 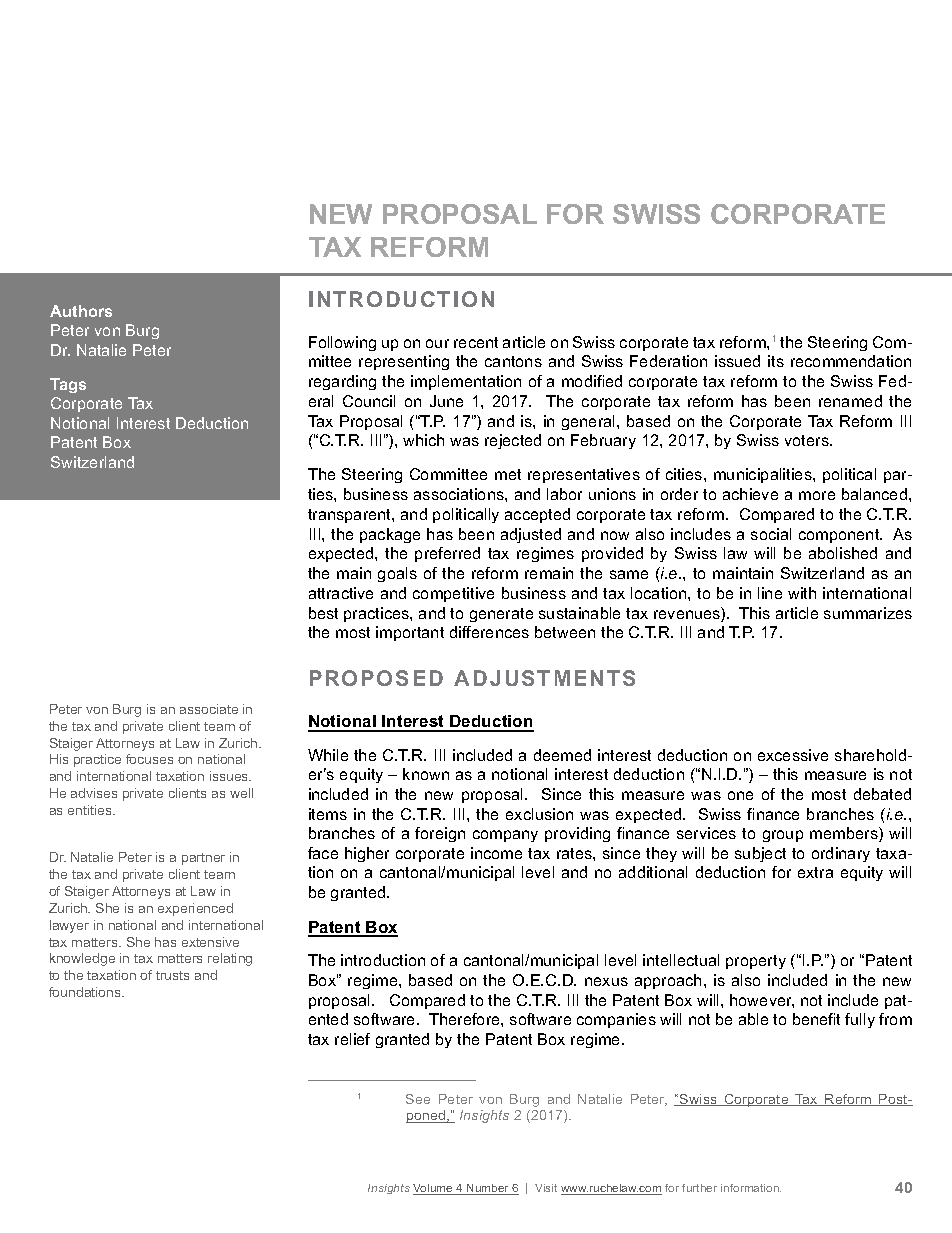 I want to click on Volume, so click(x=434, y=1189).
